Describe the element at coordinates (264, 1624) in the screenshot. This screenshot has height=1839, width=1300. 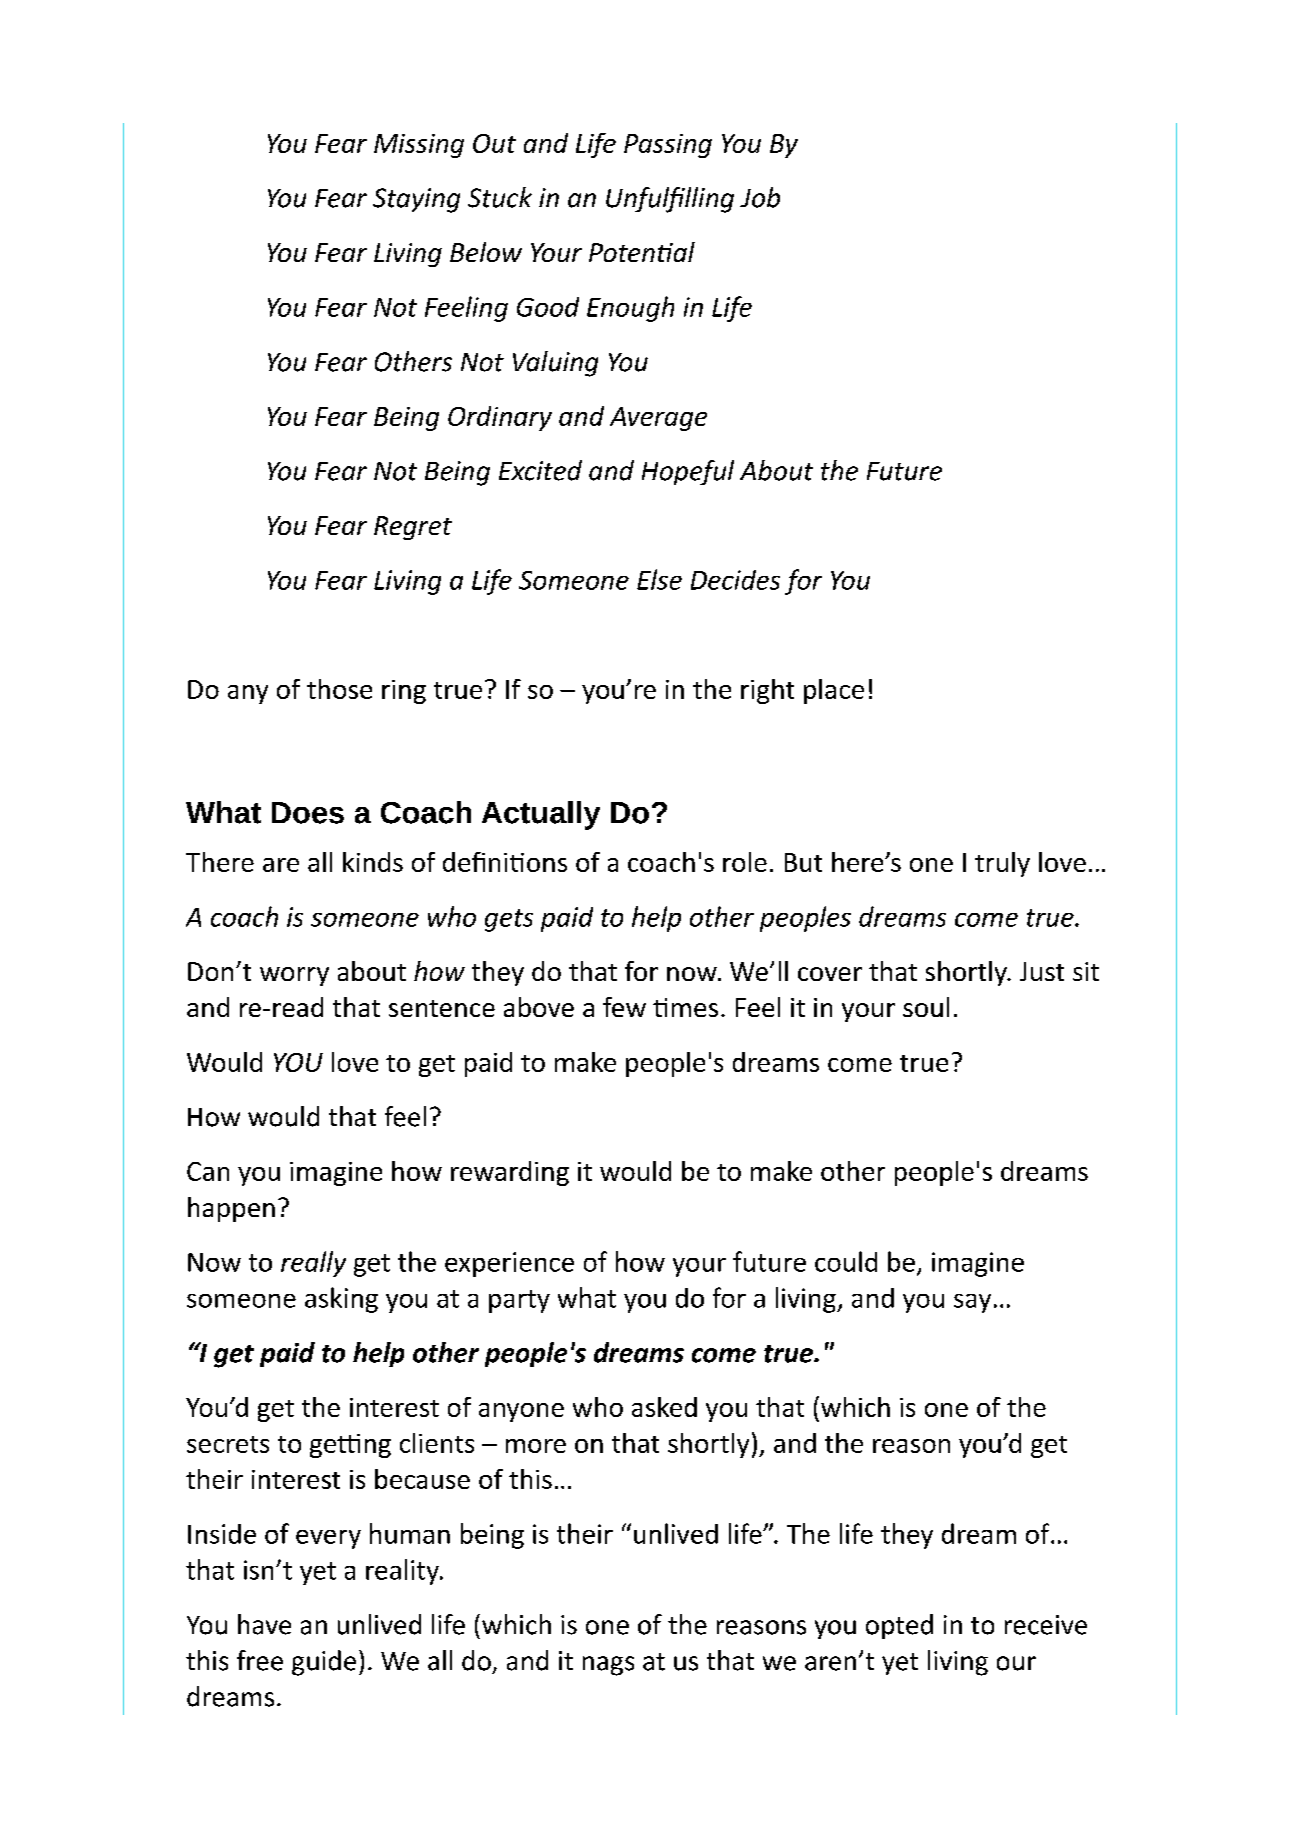
I see `have` at that location.
